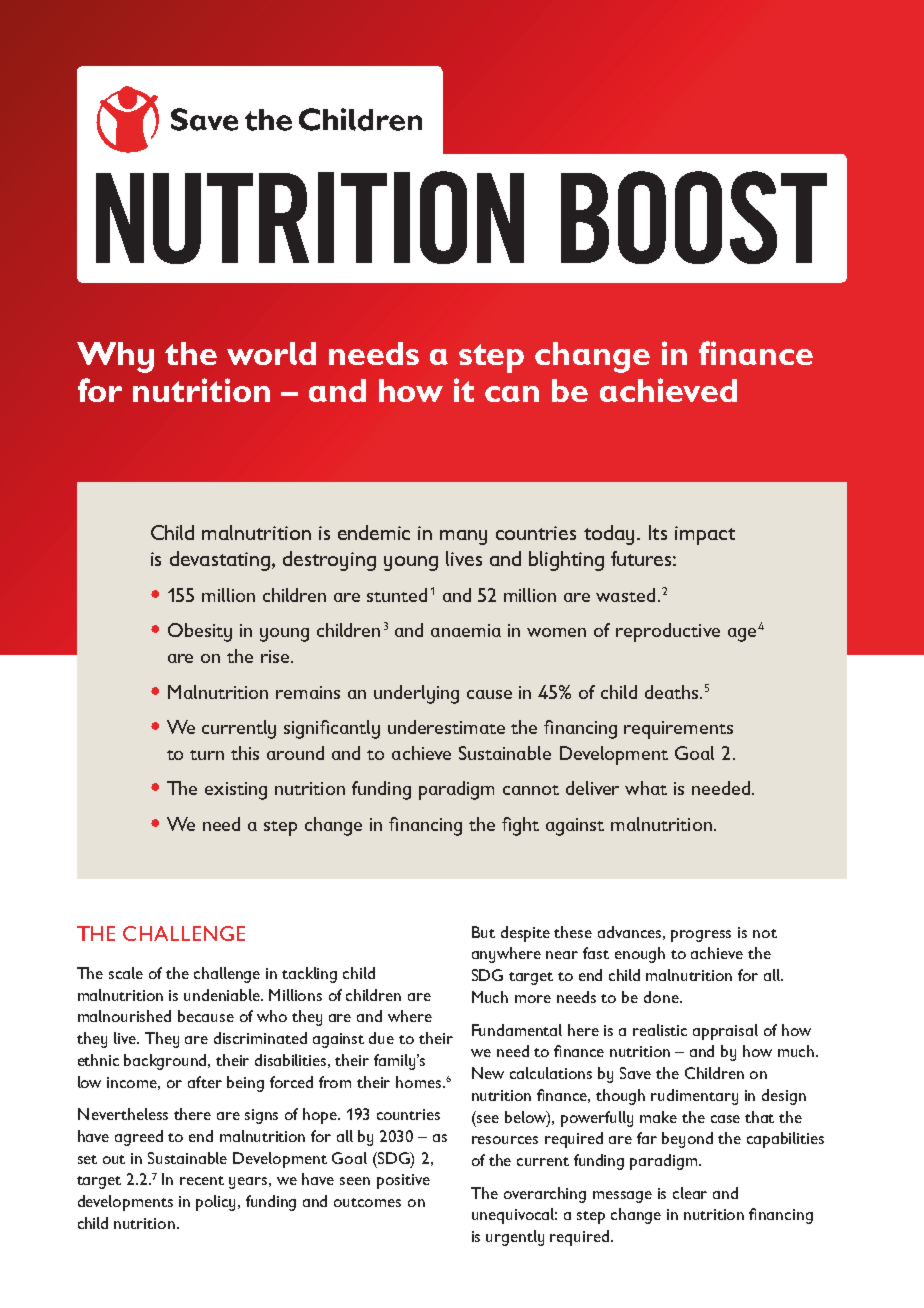 The height and width of the page is (1308, 924). What do you see at coordinates (217, 1203) in the page?
I see `policy` at bounding box center [217, 1203].
